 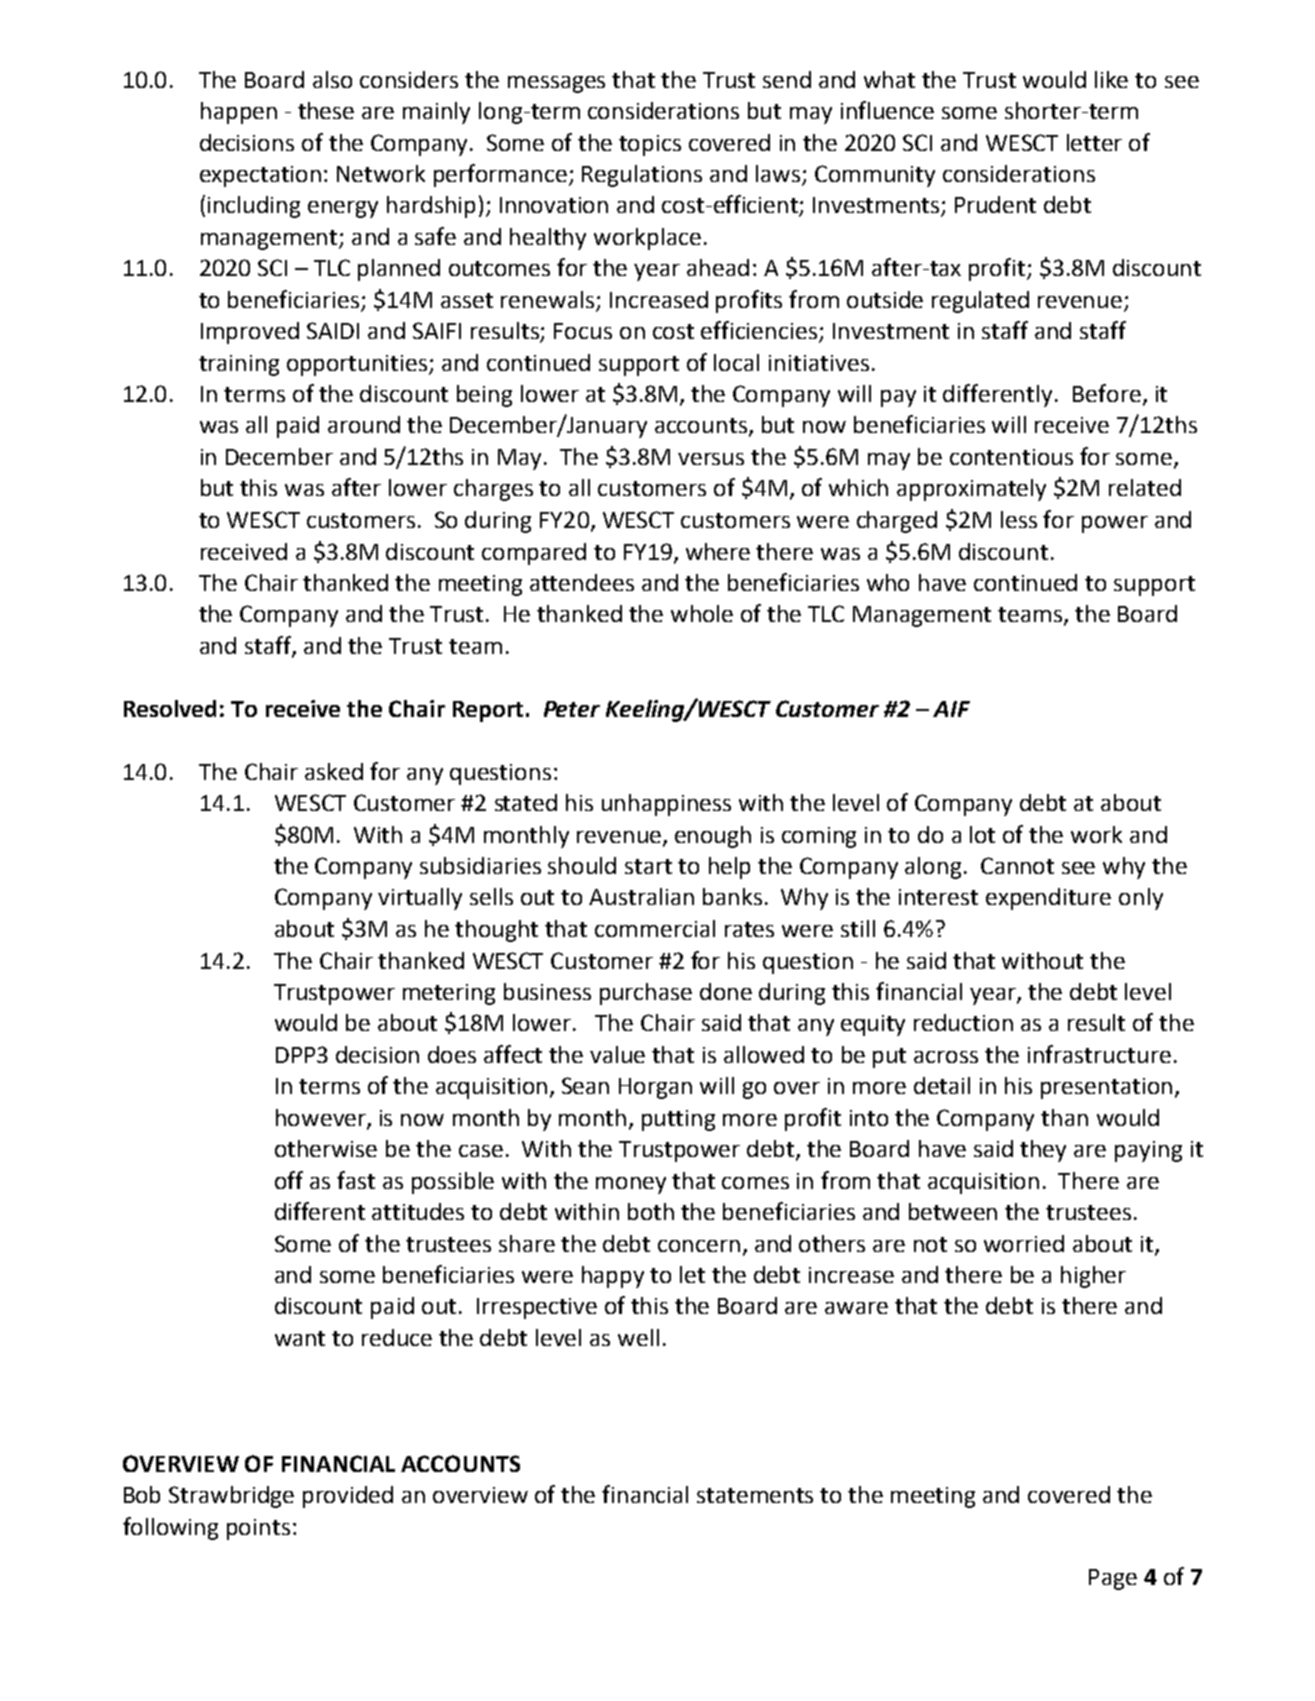 I want to click on topics, so click(x=650, y=145).
